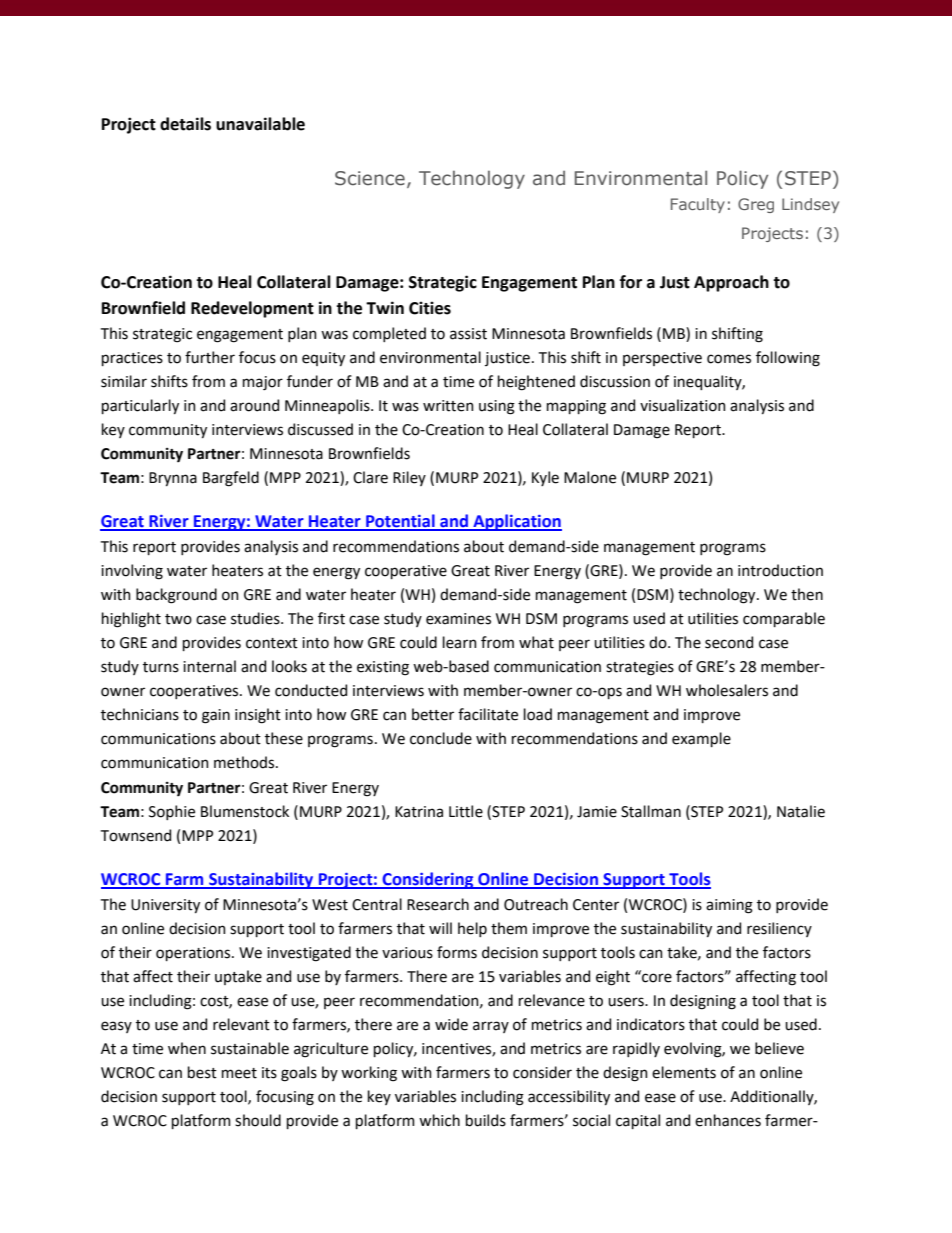 This screenshot has width=952, height=1233. Describe the element at coordinates (245, 762) in the screenshot. I see `methods` at that location.
